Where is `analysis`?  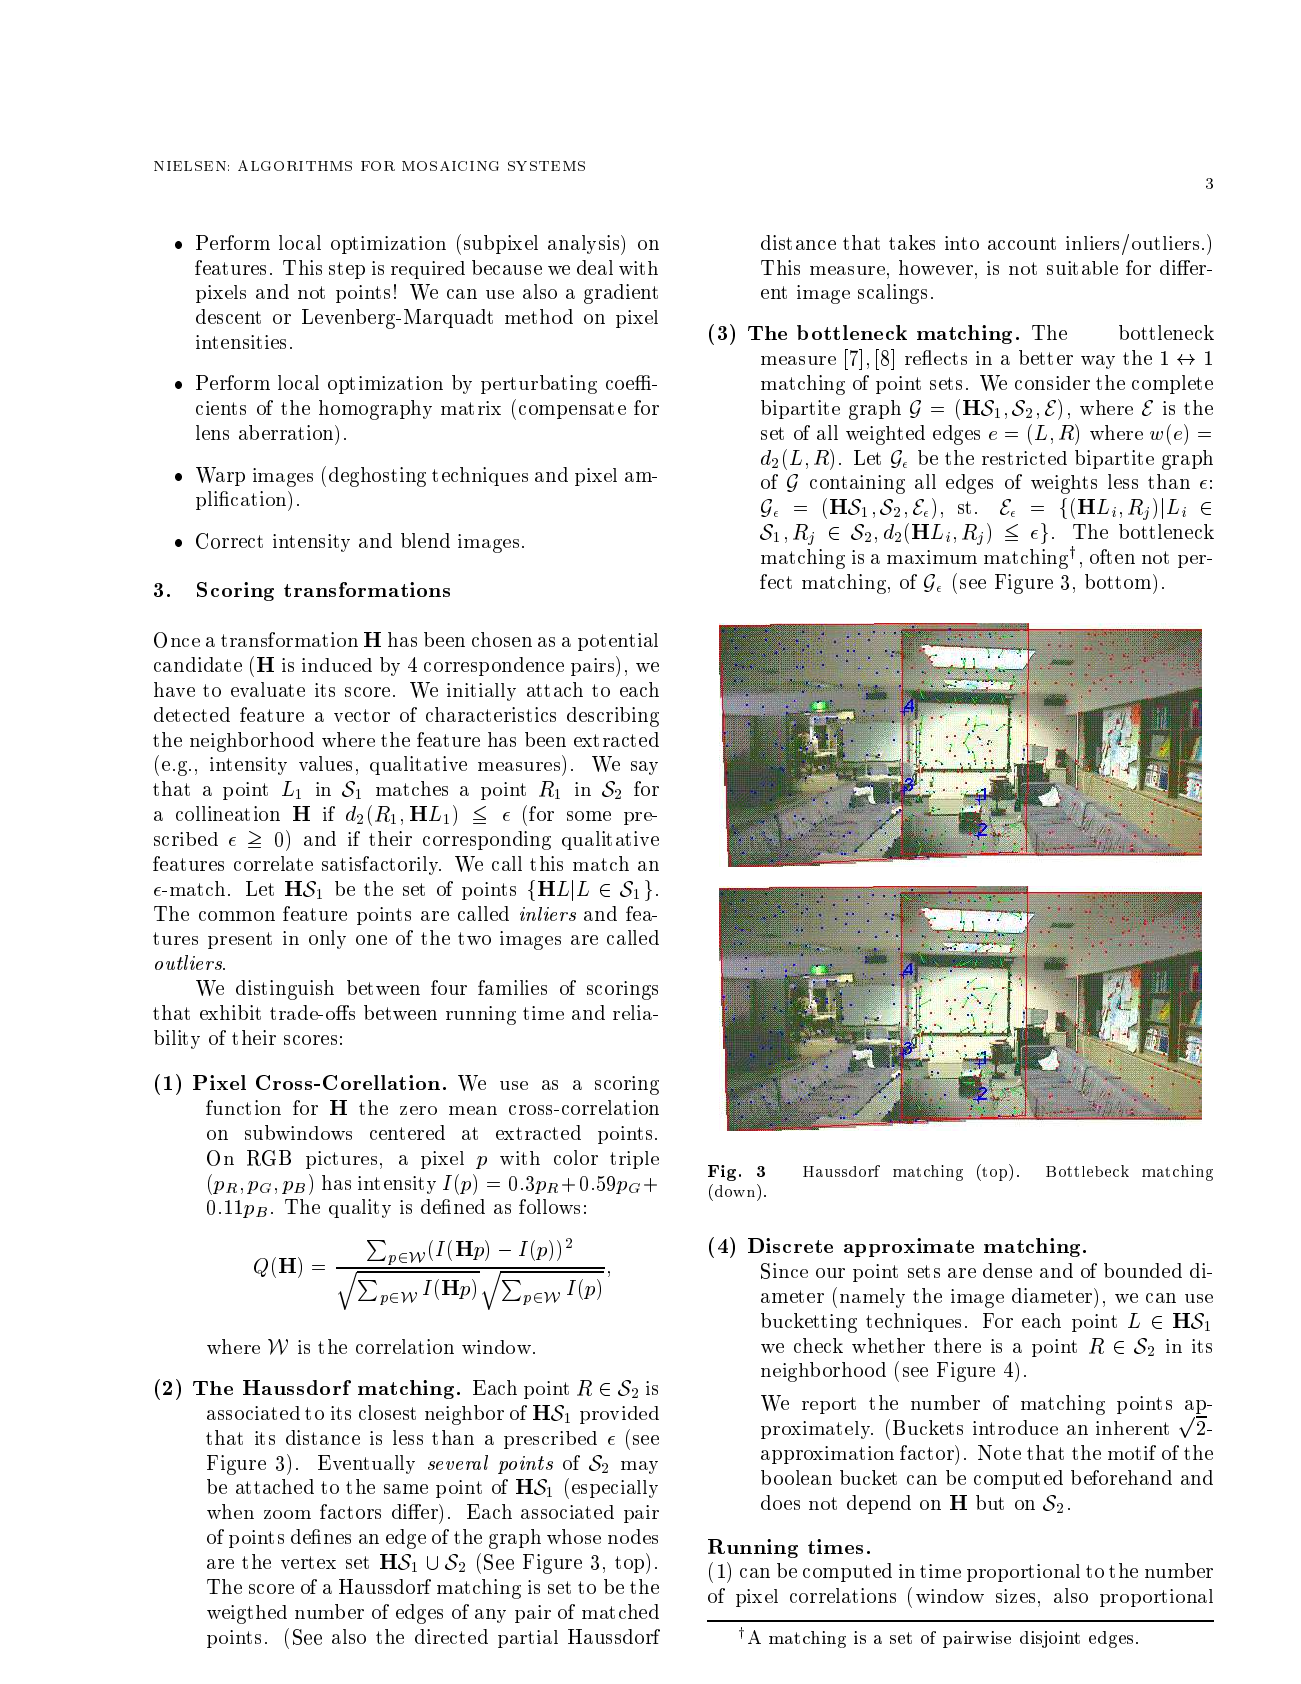
analysis is located at coordinates (585, 245).
